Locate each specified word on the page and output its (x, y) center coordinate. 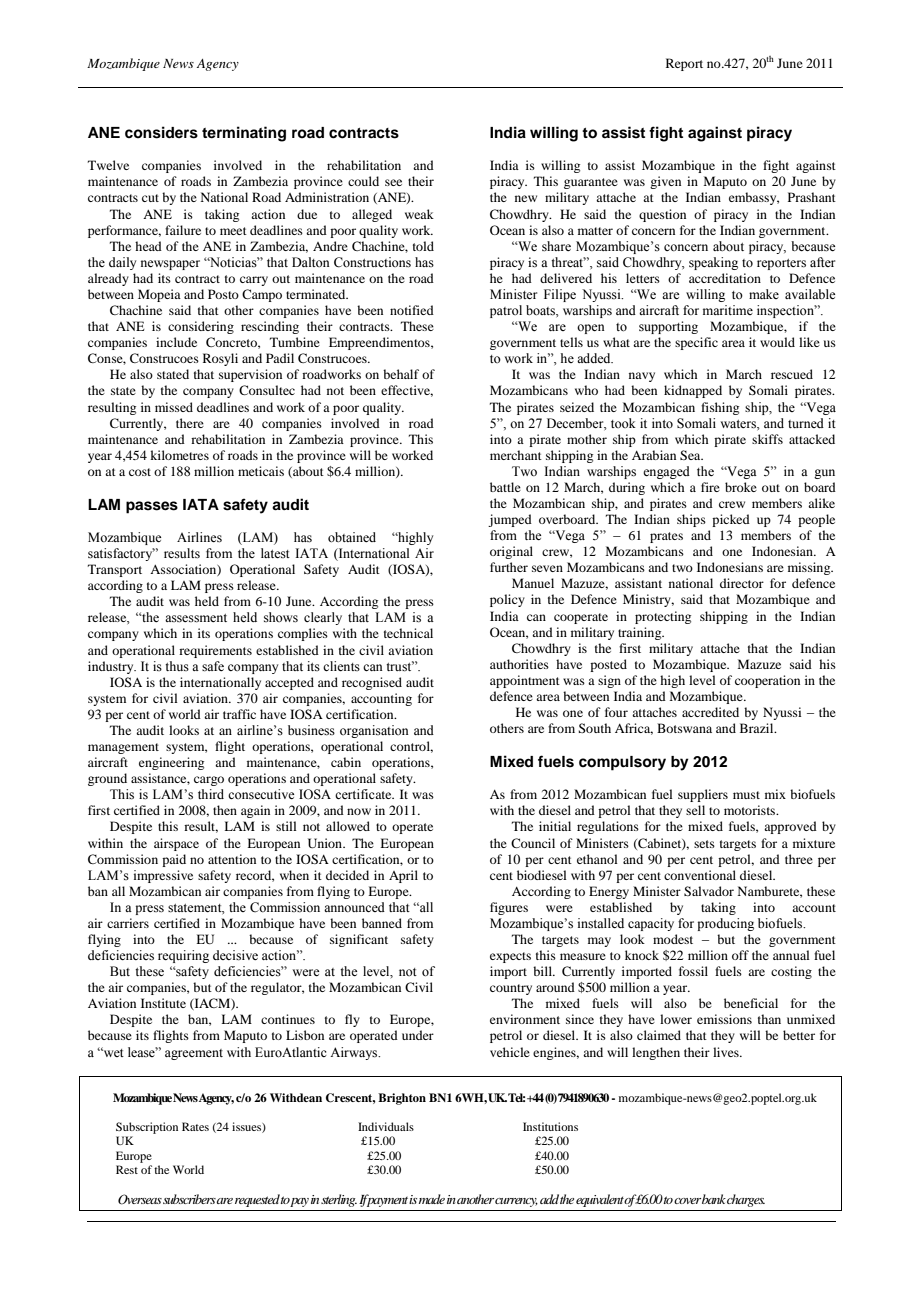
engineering (171, 763)
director (742, 583)
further (509, 567)
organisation (374, 731)
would (777, 342)
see (393, 182)
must (746, 795)
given (665, 182)
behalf (401, 374)
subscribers (190, 1199)
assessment (196, 618)
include (176, 342)
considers (161, 132)
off (740, 955)
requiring (183, 956)
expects (510, 957)
